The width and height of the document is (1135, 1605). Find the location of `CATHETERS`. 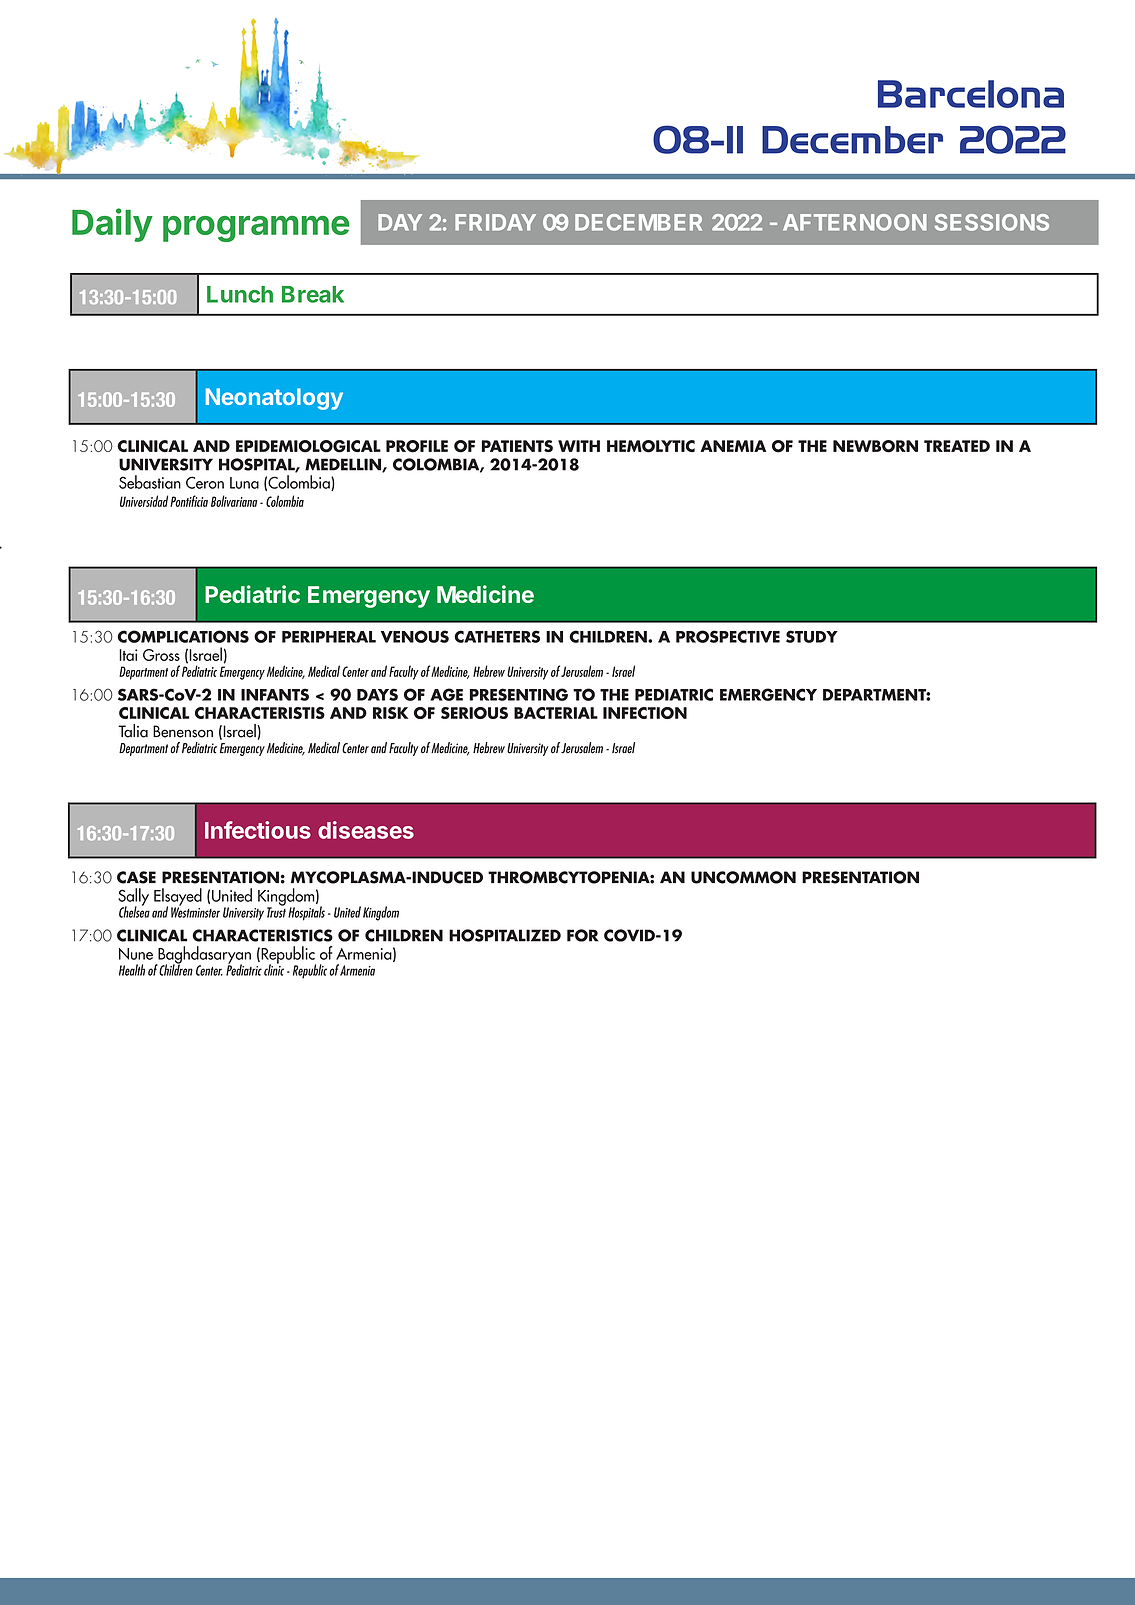

CATHETERS is located at coordinates (497, 636).
